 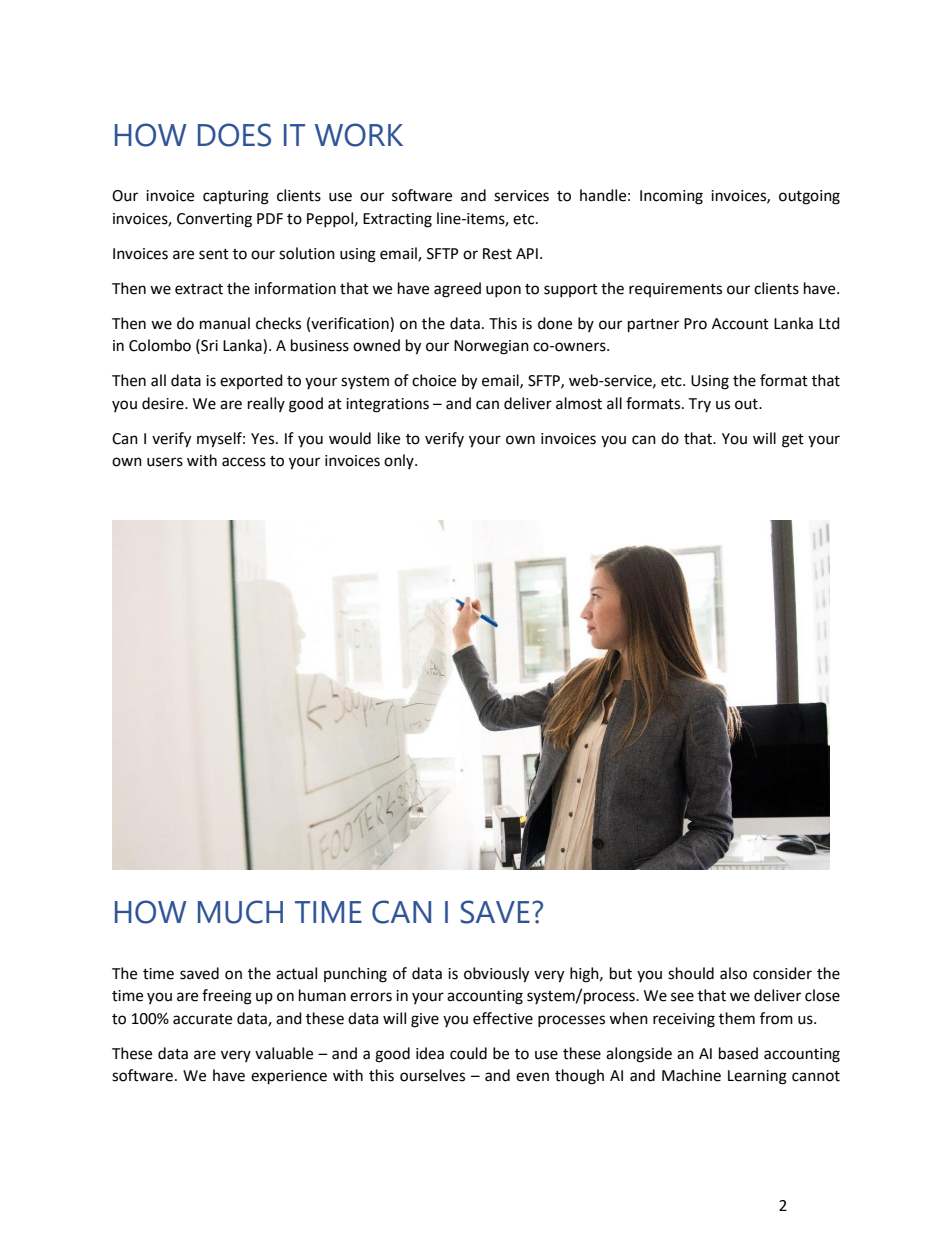 I want to click on only, so click(x=400, y=461).
